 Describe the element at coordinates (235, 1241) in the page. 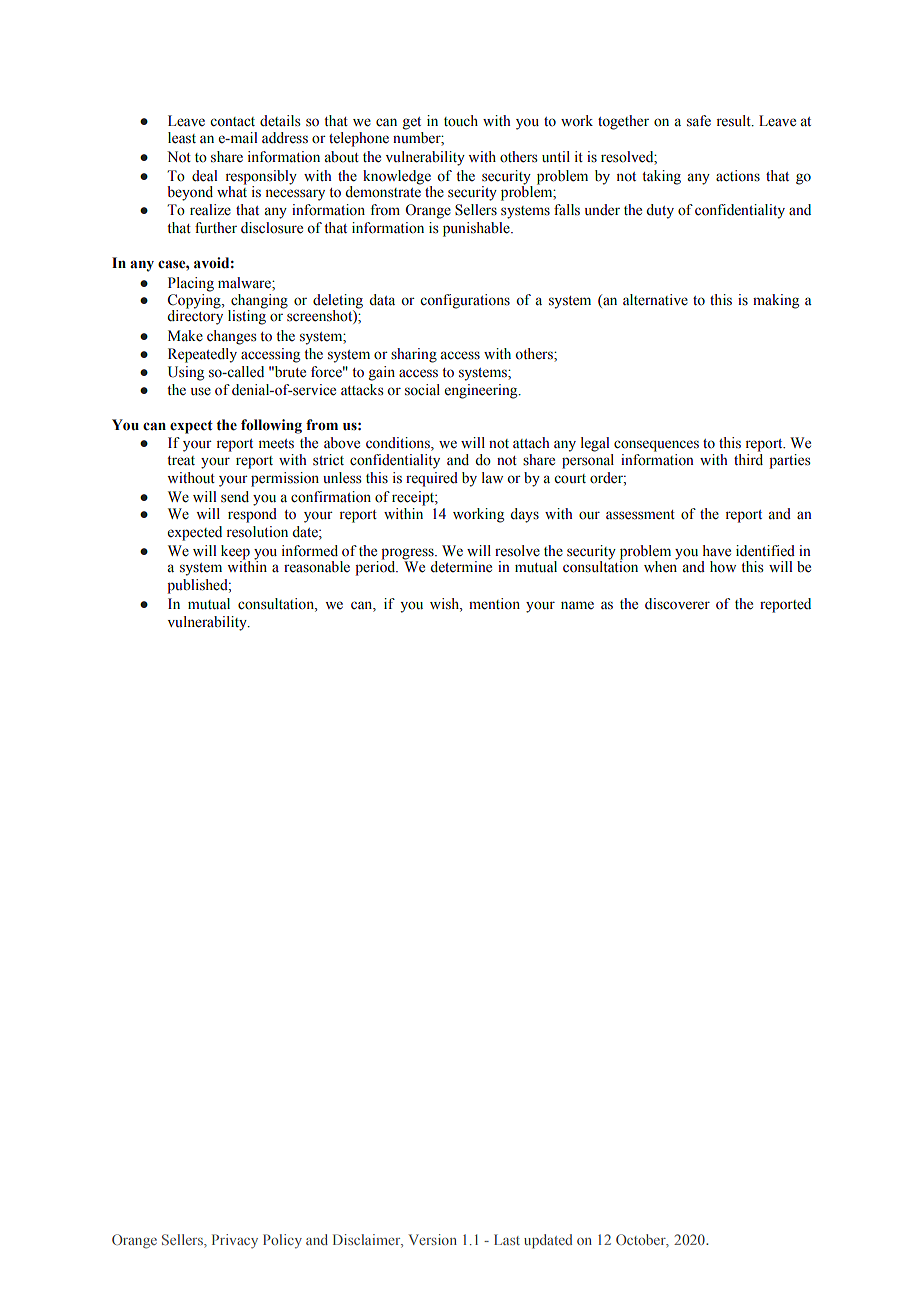

I see `Privacy` at that location.
